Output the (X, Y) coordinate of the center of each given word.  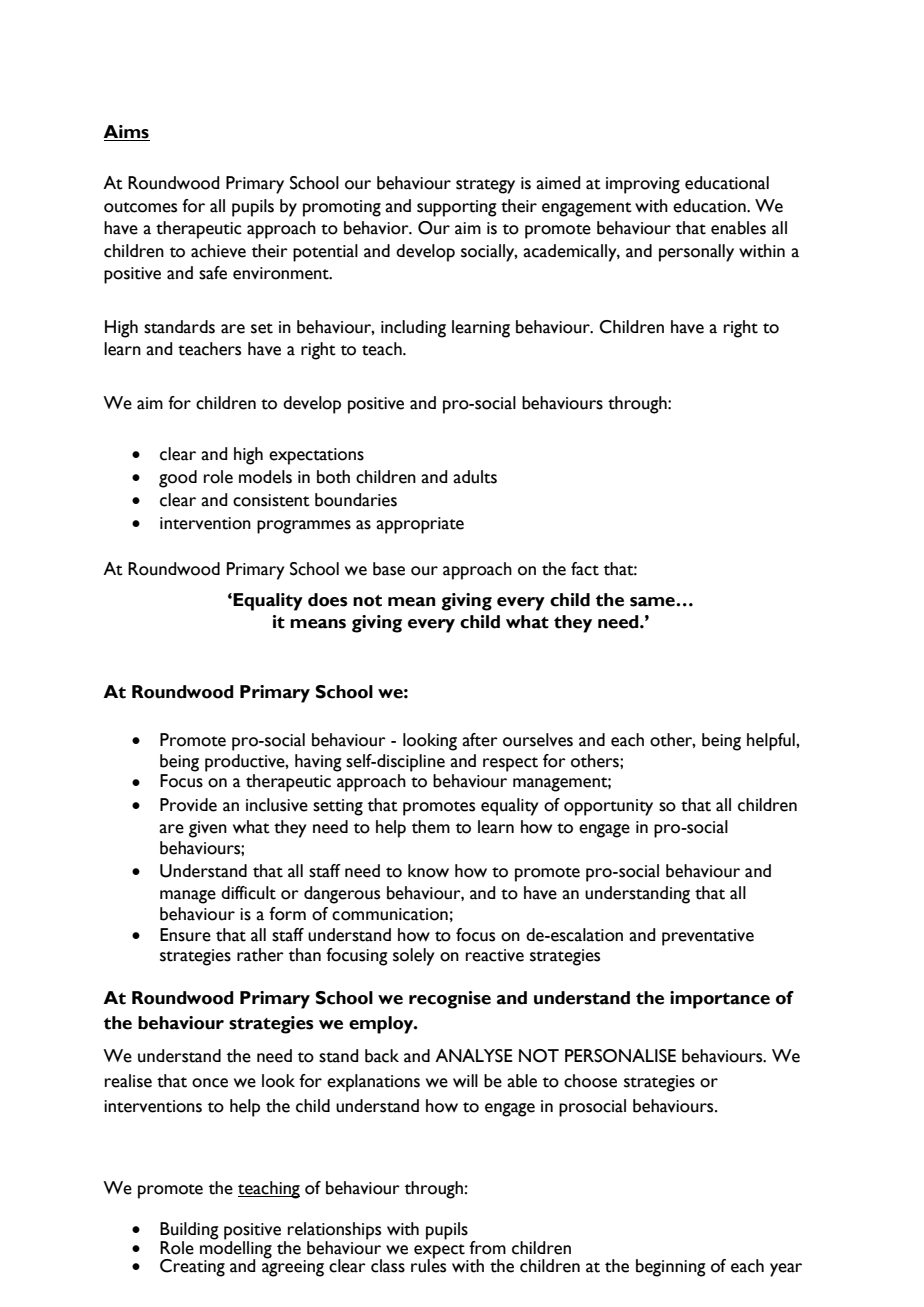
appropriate (420, 525)
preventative (708, 937)
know (428, 871)
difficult (248, 893)
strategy (485, 186)
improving (643, 185)
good (178, 479)
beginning (671, 1268)
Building (189, 1231)
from (487, 1248)
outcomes (140, 207)
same (653, 602)
